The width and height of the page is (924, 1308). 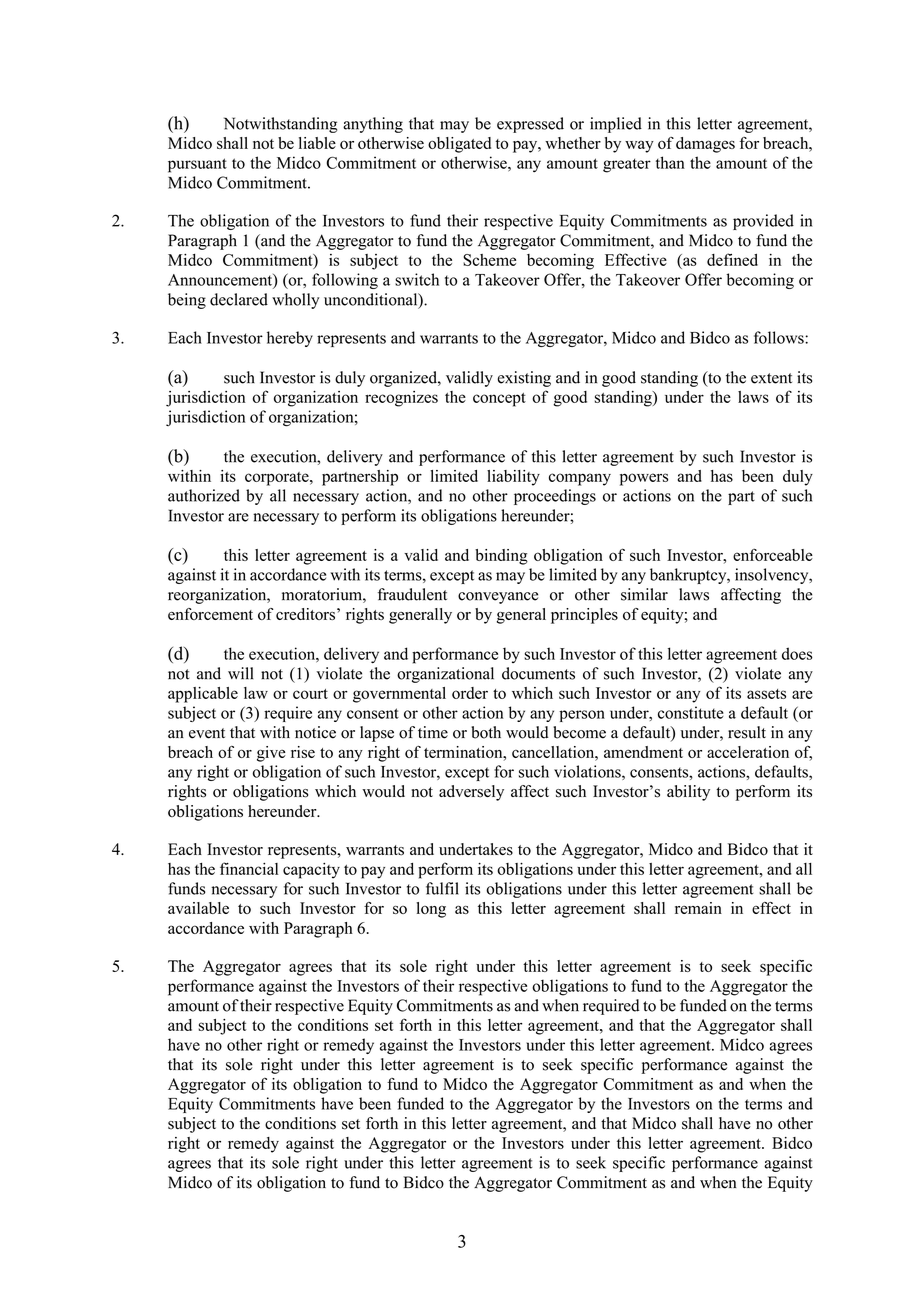 I want to click on damages, so click(x=705, y=145).
